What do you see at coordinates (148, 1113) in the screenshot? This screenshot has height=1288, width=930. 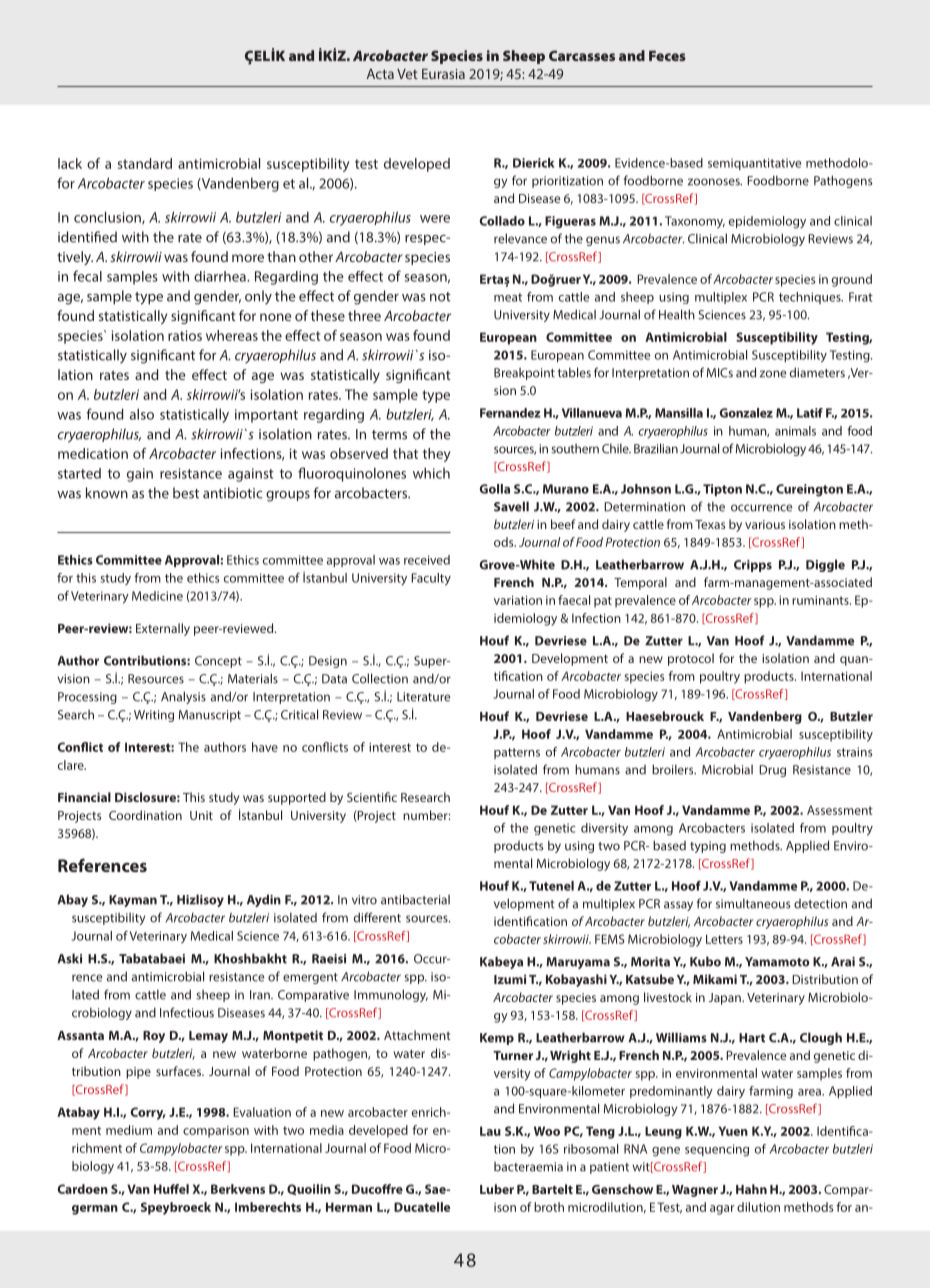 I see `Corry` at bounding box center [148, 1113].
